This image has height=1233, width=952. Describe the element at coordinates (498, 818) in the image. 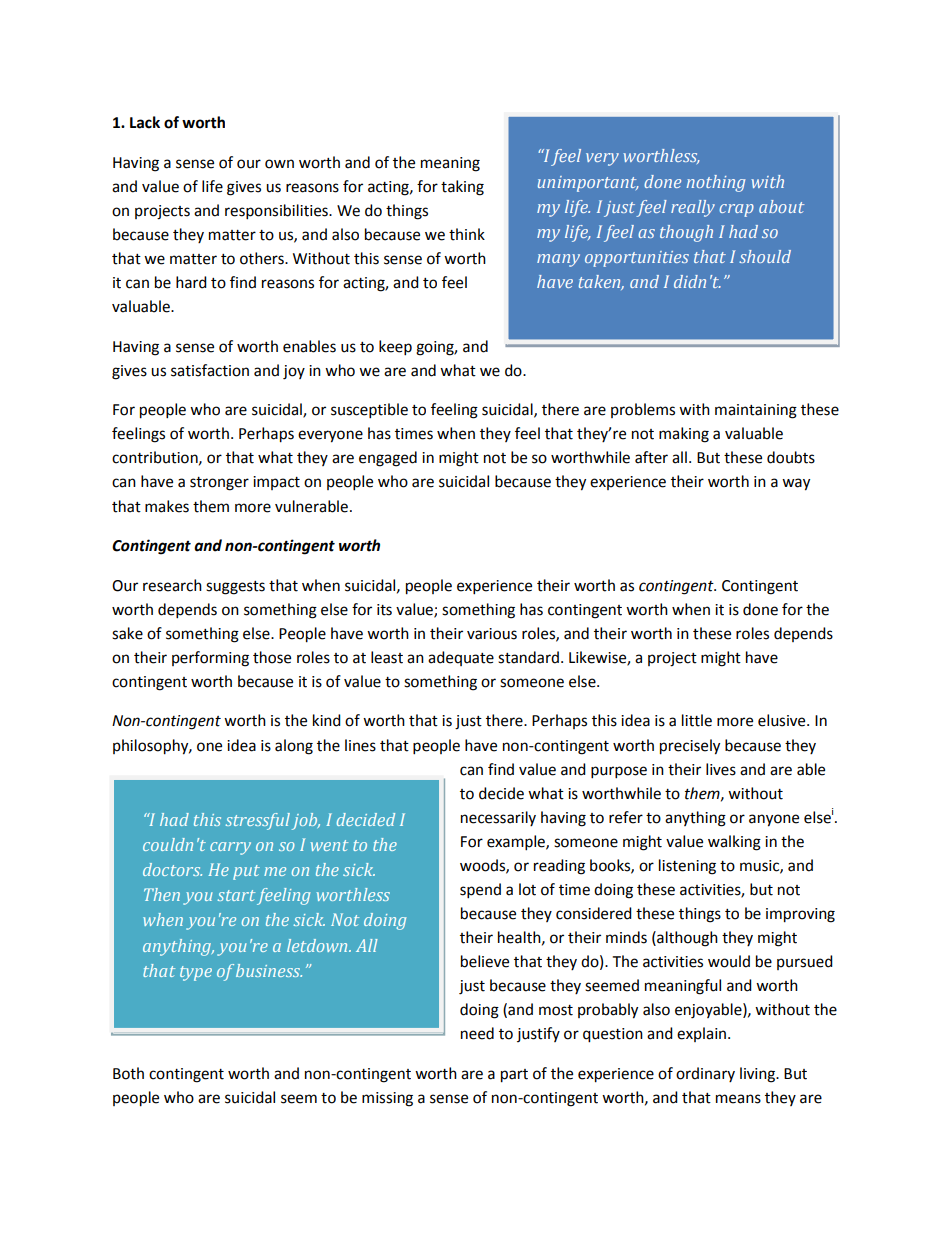

I see `necessarily` at that location.
